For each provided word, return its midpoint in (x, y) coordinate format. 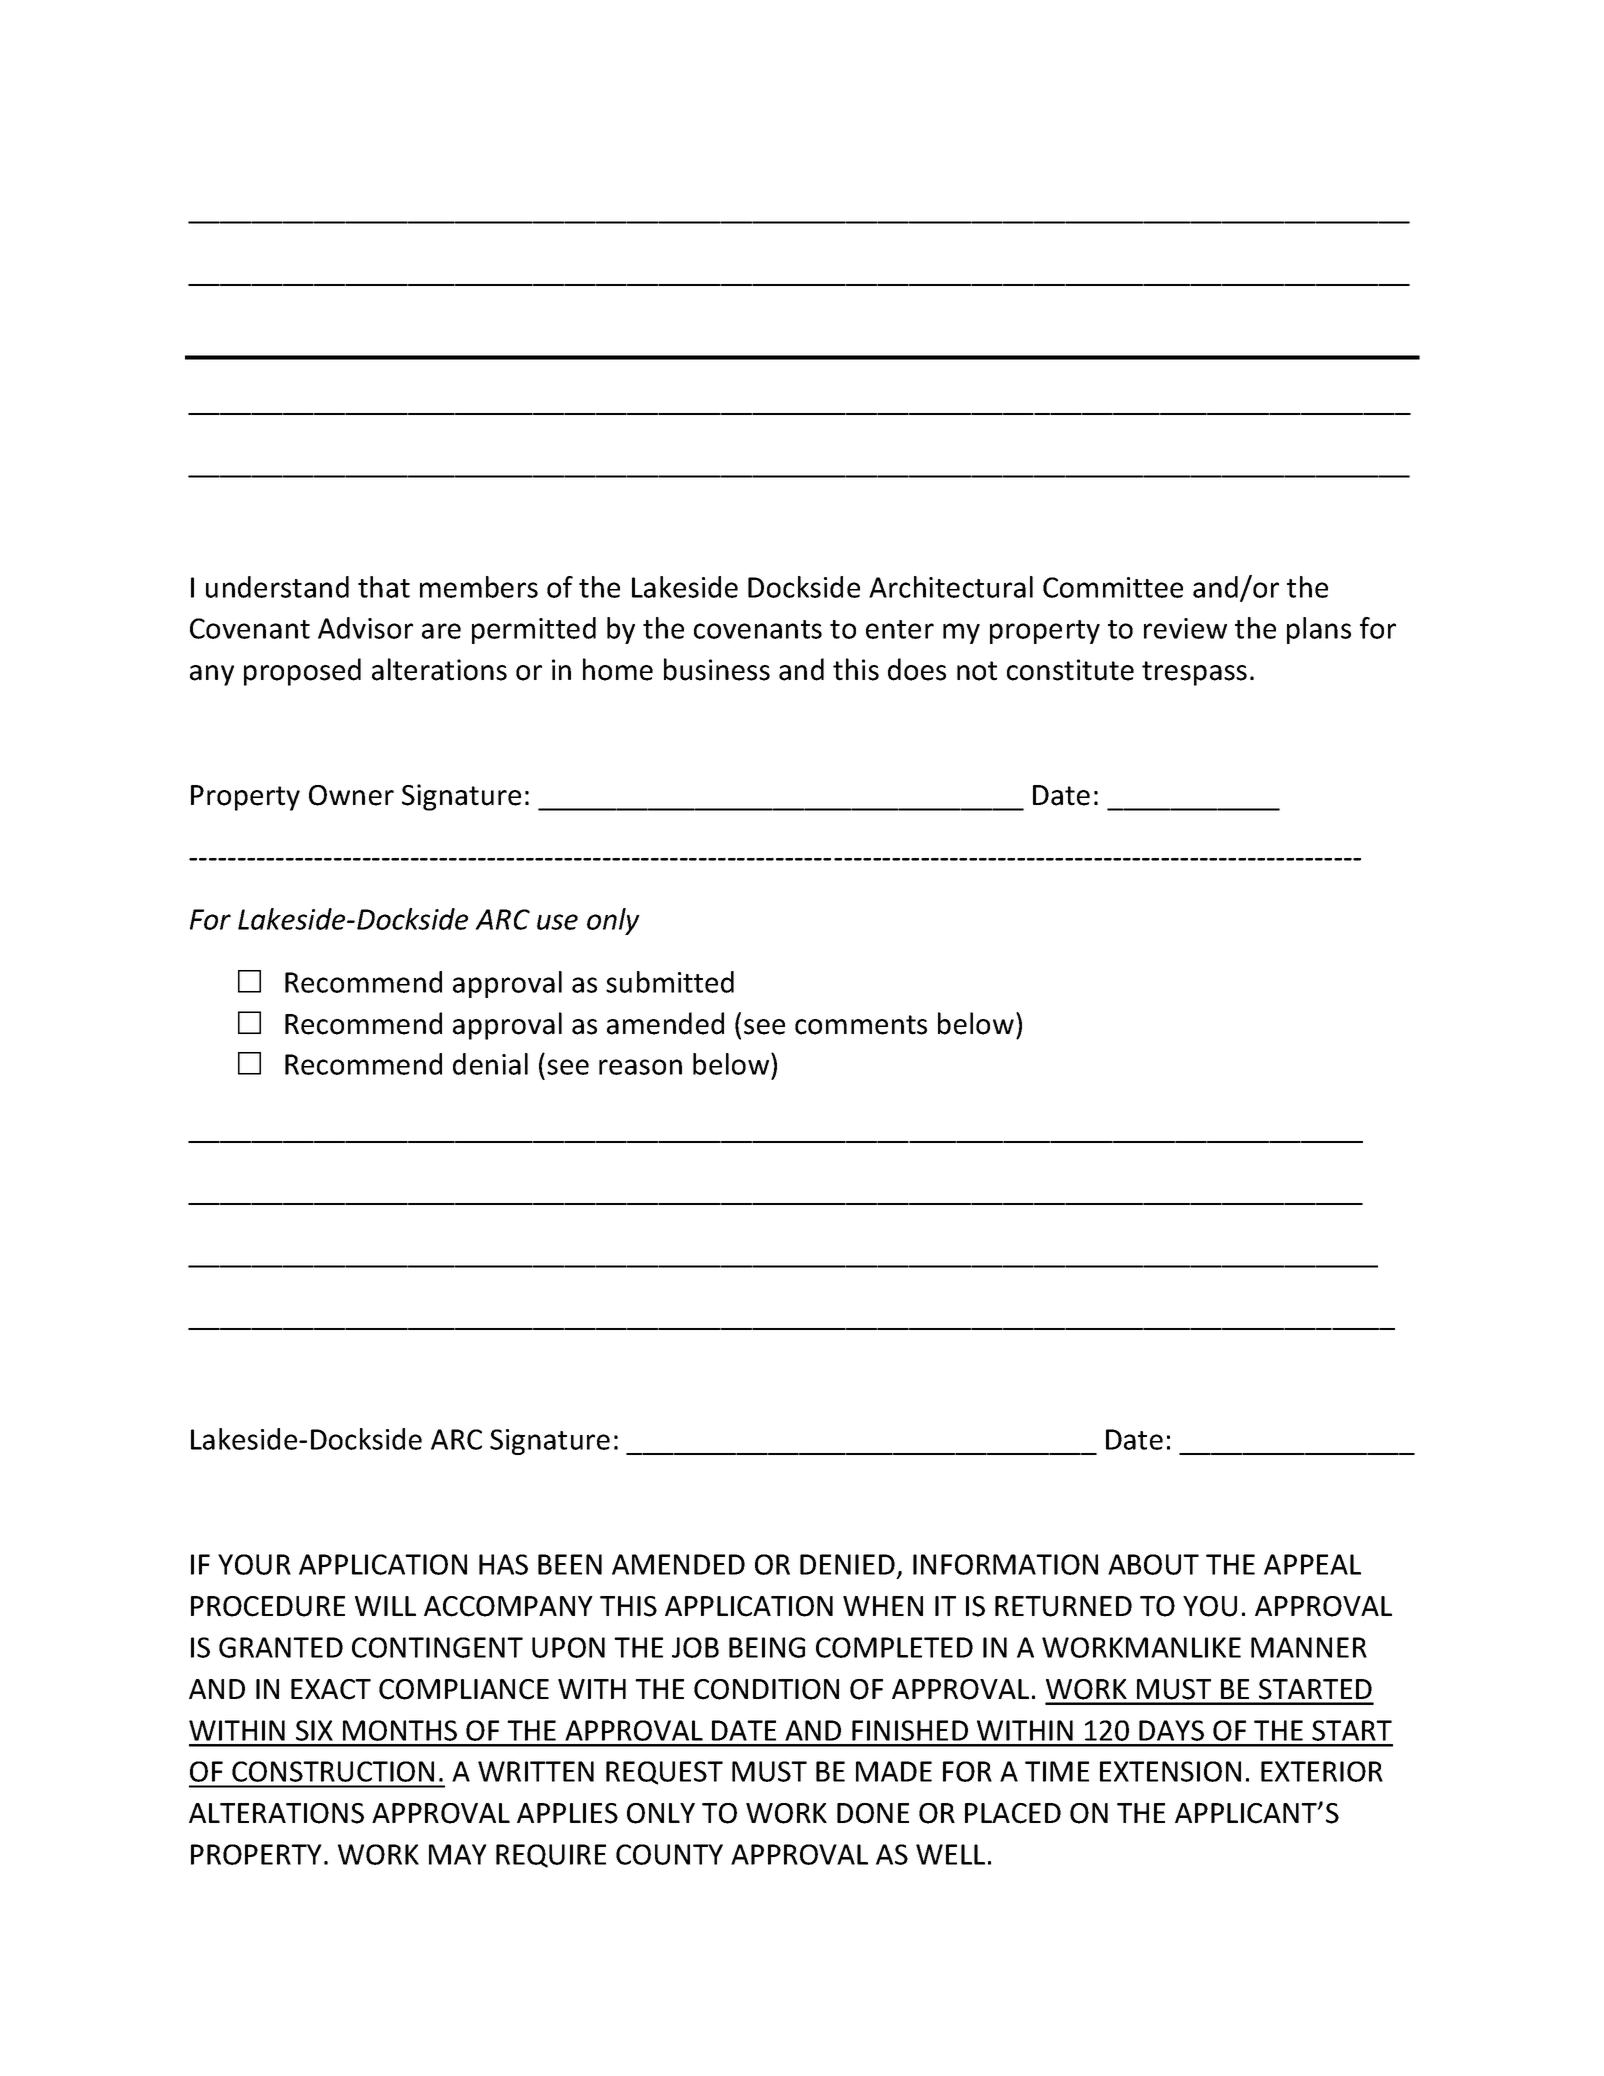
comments (861, 1025)
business (717, 669)
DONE (873, 1813)
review (1185, 628)
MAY (458, 1854)
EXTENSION (1170, 1771)
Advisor (365, 628)
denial (490, 1064)
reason (640, 1067)
